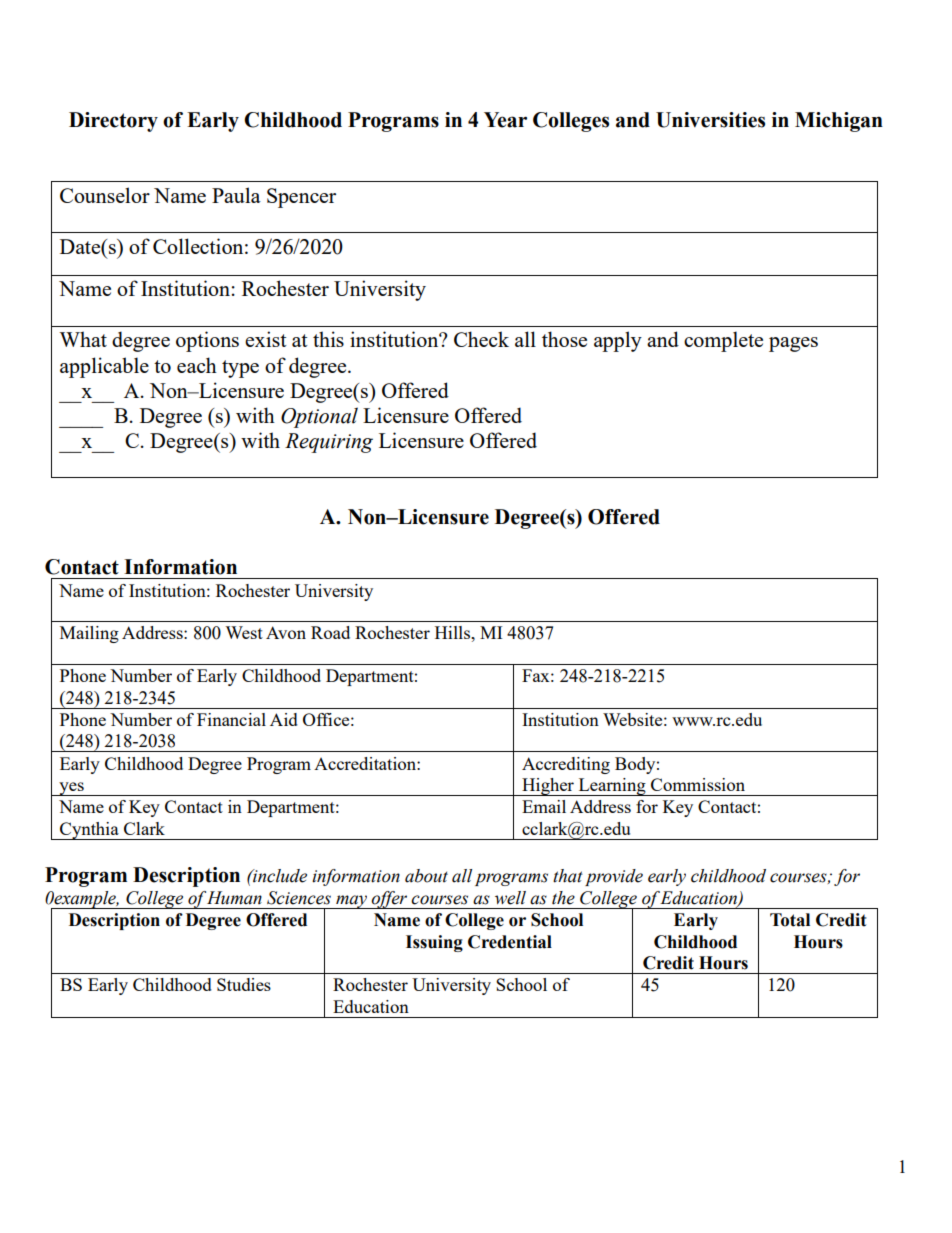 This document has height=1233, width=952. Describe the element at coordinates (244, 632) in the document. I see `West` at that location.
